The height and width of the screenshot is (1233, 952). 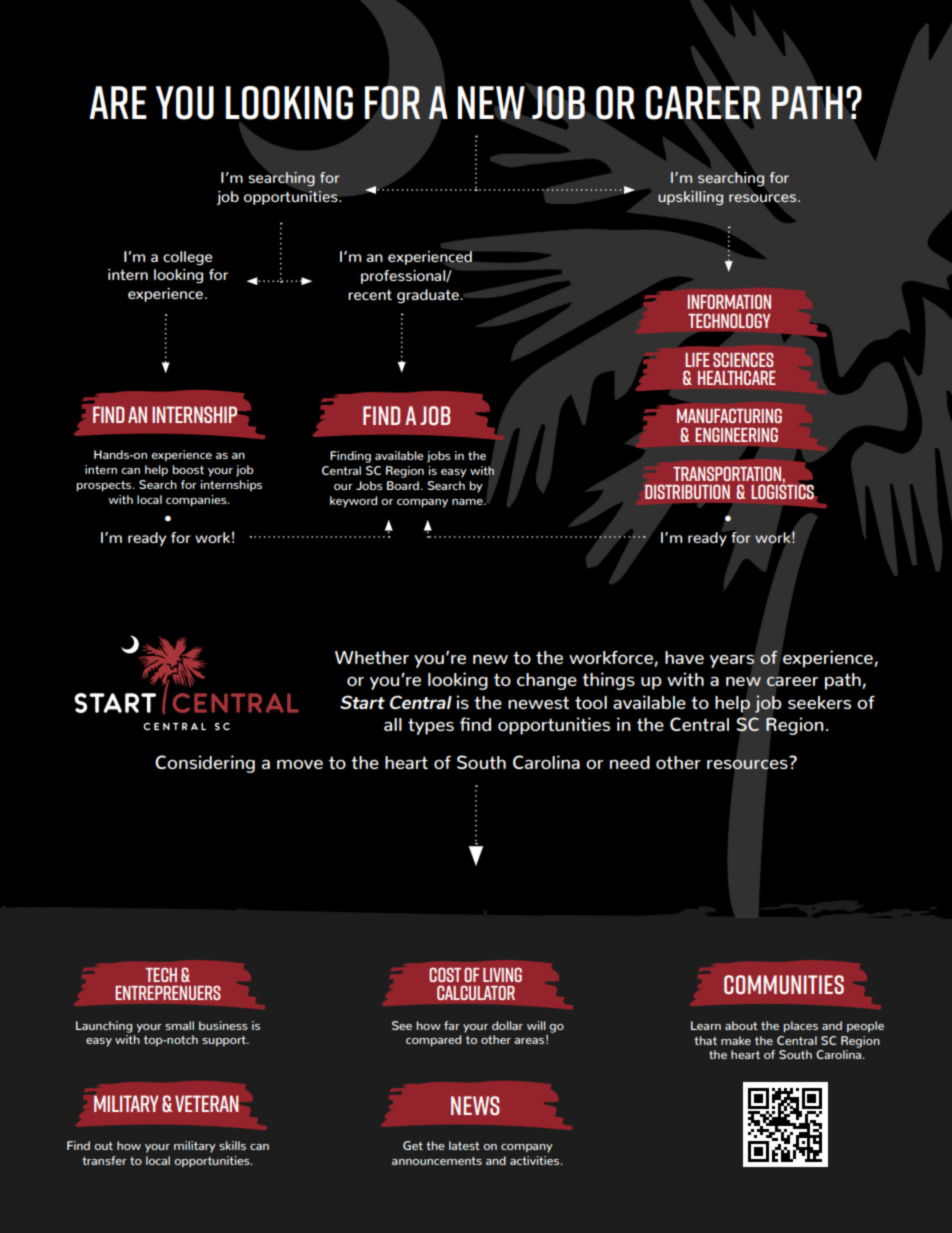 I want to click on graduate, so click(x=429, y=296).
